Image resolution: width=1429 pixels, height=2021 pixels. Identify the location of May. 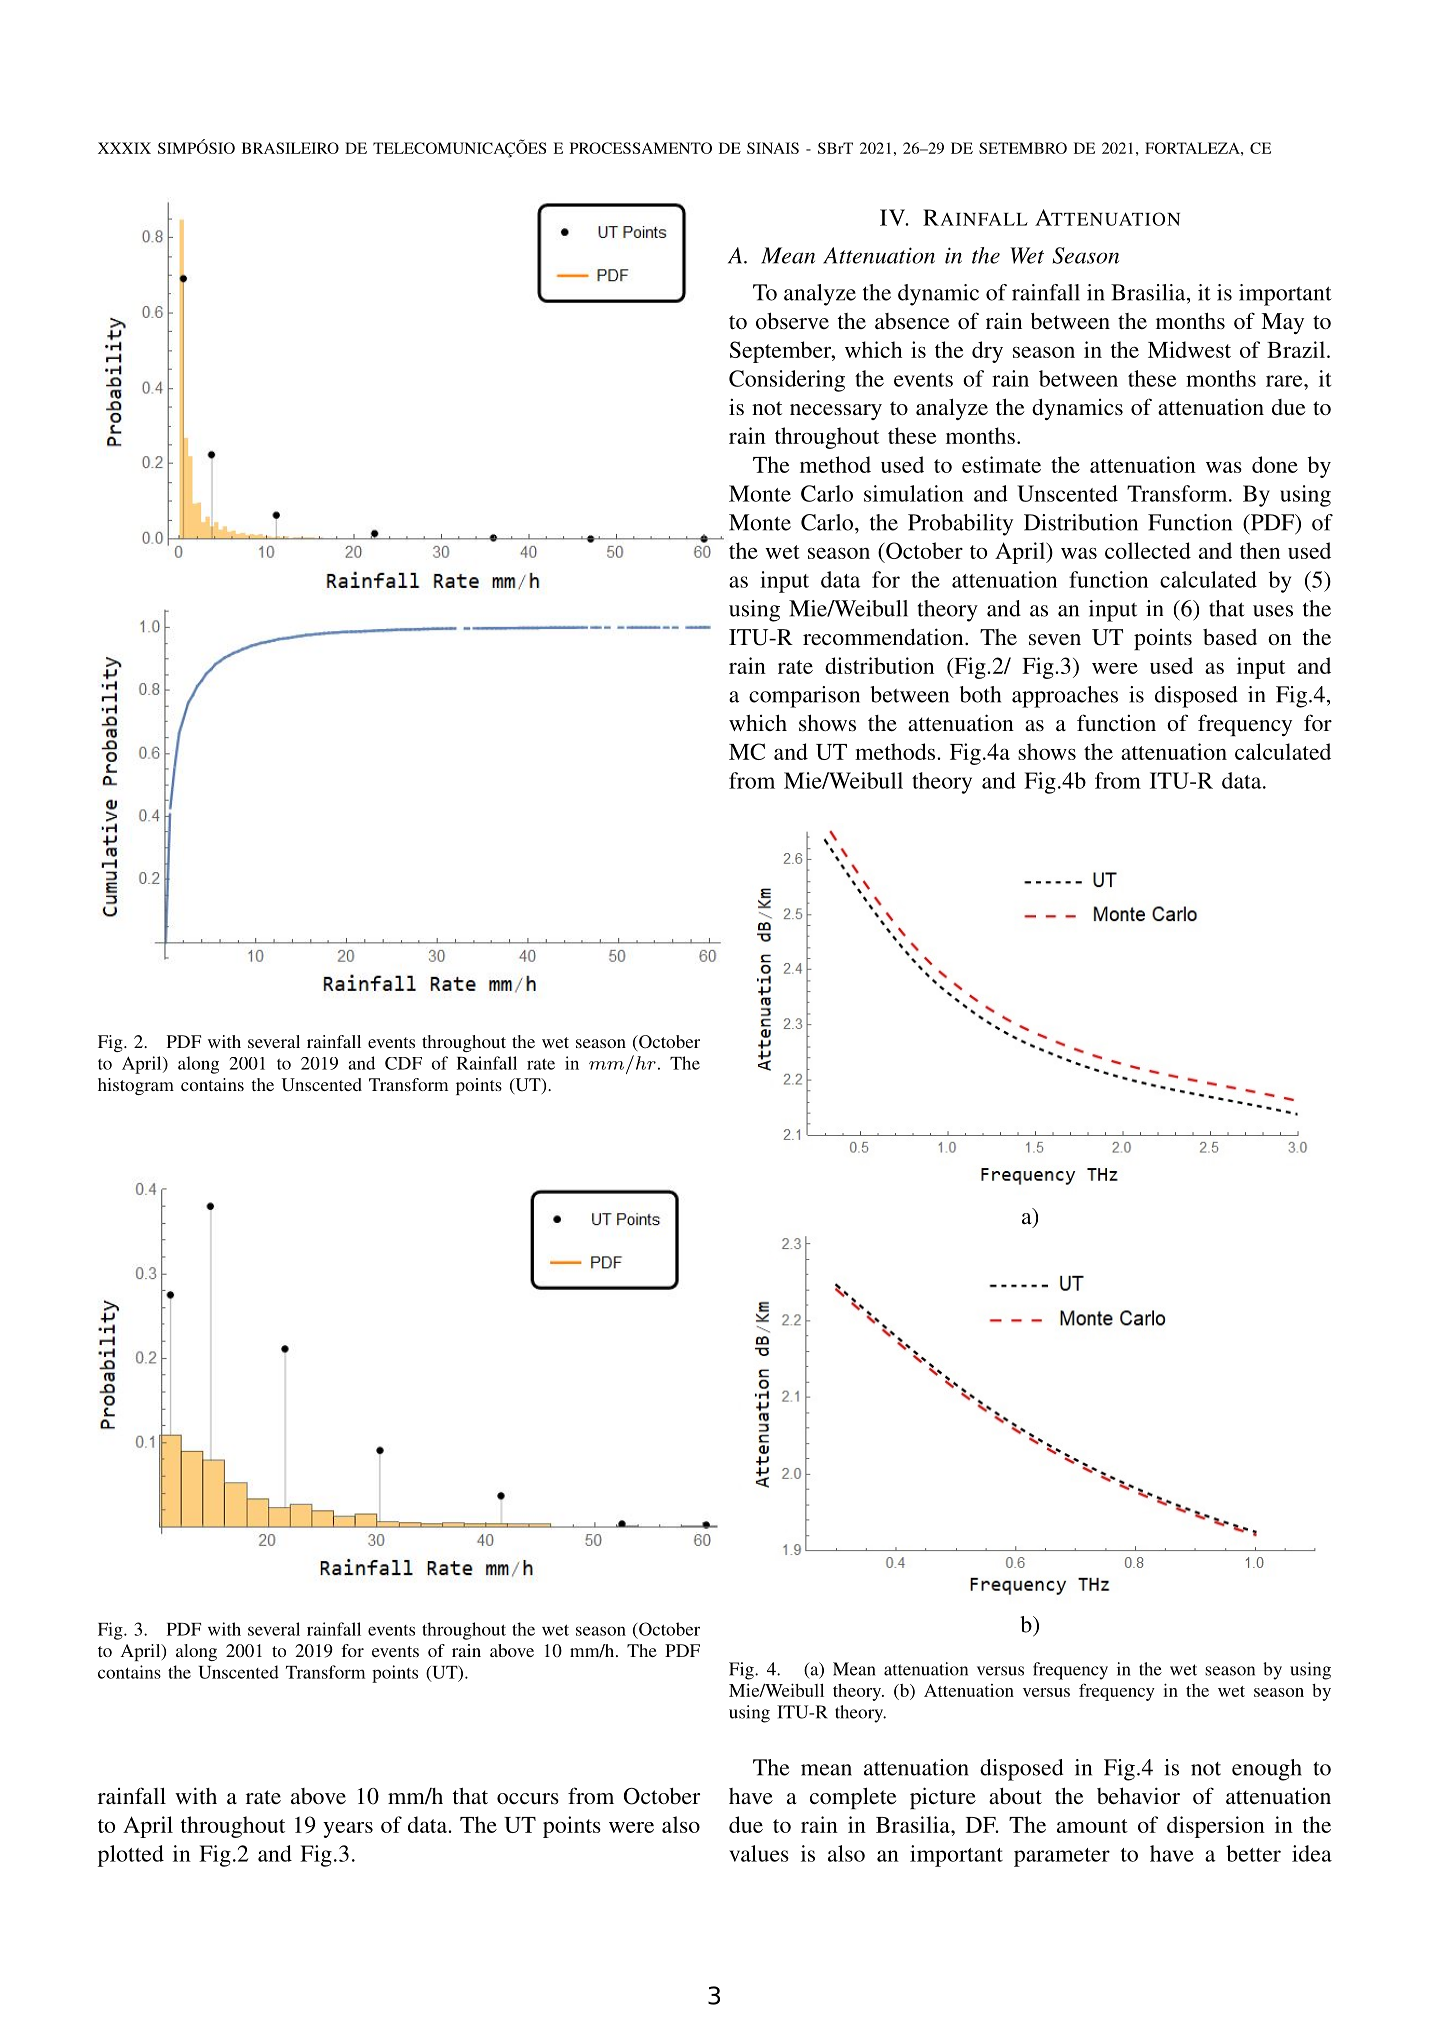
(1282, 323).
